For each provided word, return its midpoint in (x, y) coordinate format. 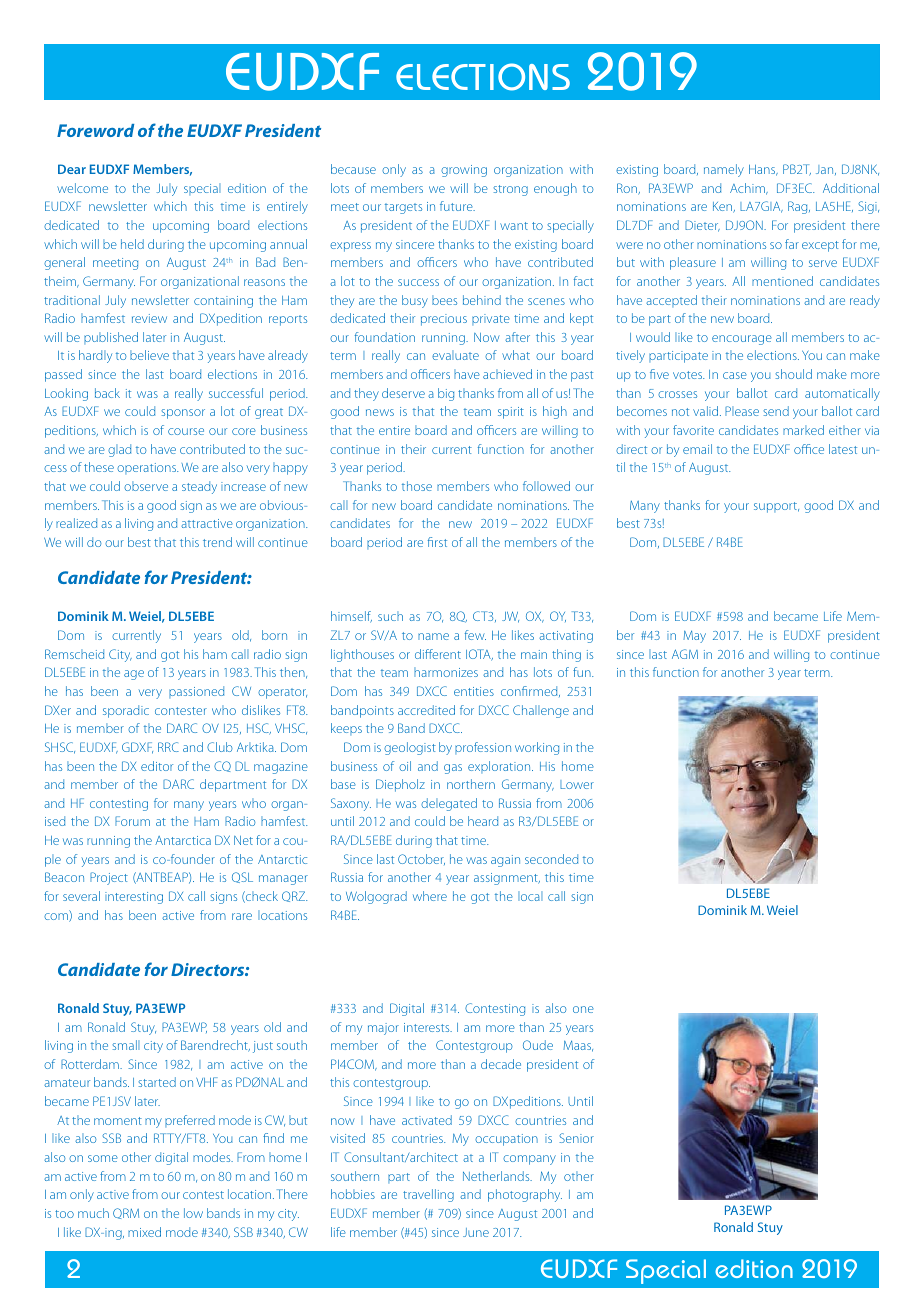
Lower (577, 784)
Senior (576, 1138)
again (505, 861)
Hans (763, 170)
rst (441, 543)
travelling (428, 1195)
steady (199, 487)
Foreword (95, 130)
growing (464, 171)
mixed (144, 1232)
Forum (132, 821)
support (776, 507)
